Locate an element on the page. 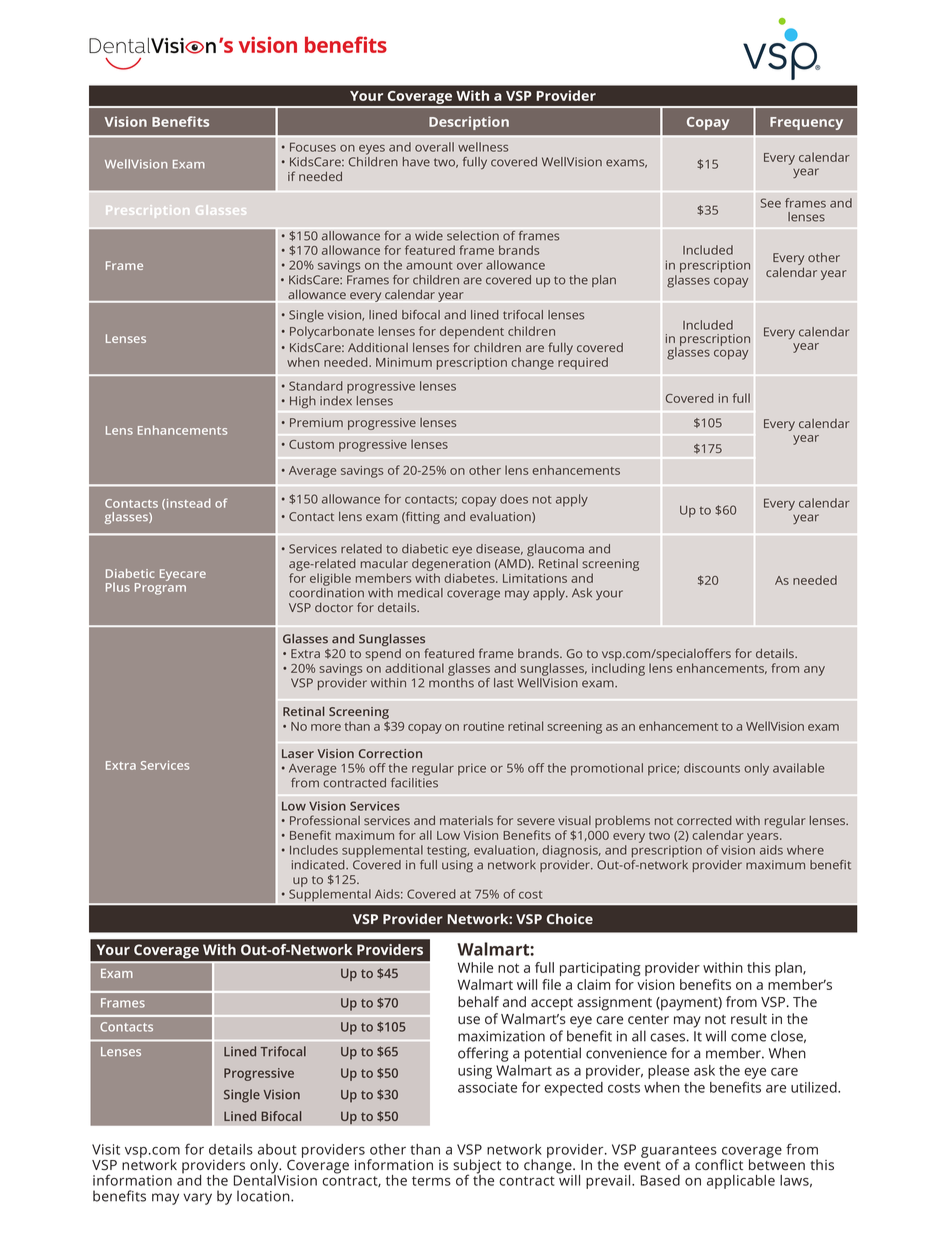  See is located at coordinates (771, 203).
